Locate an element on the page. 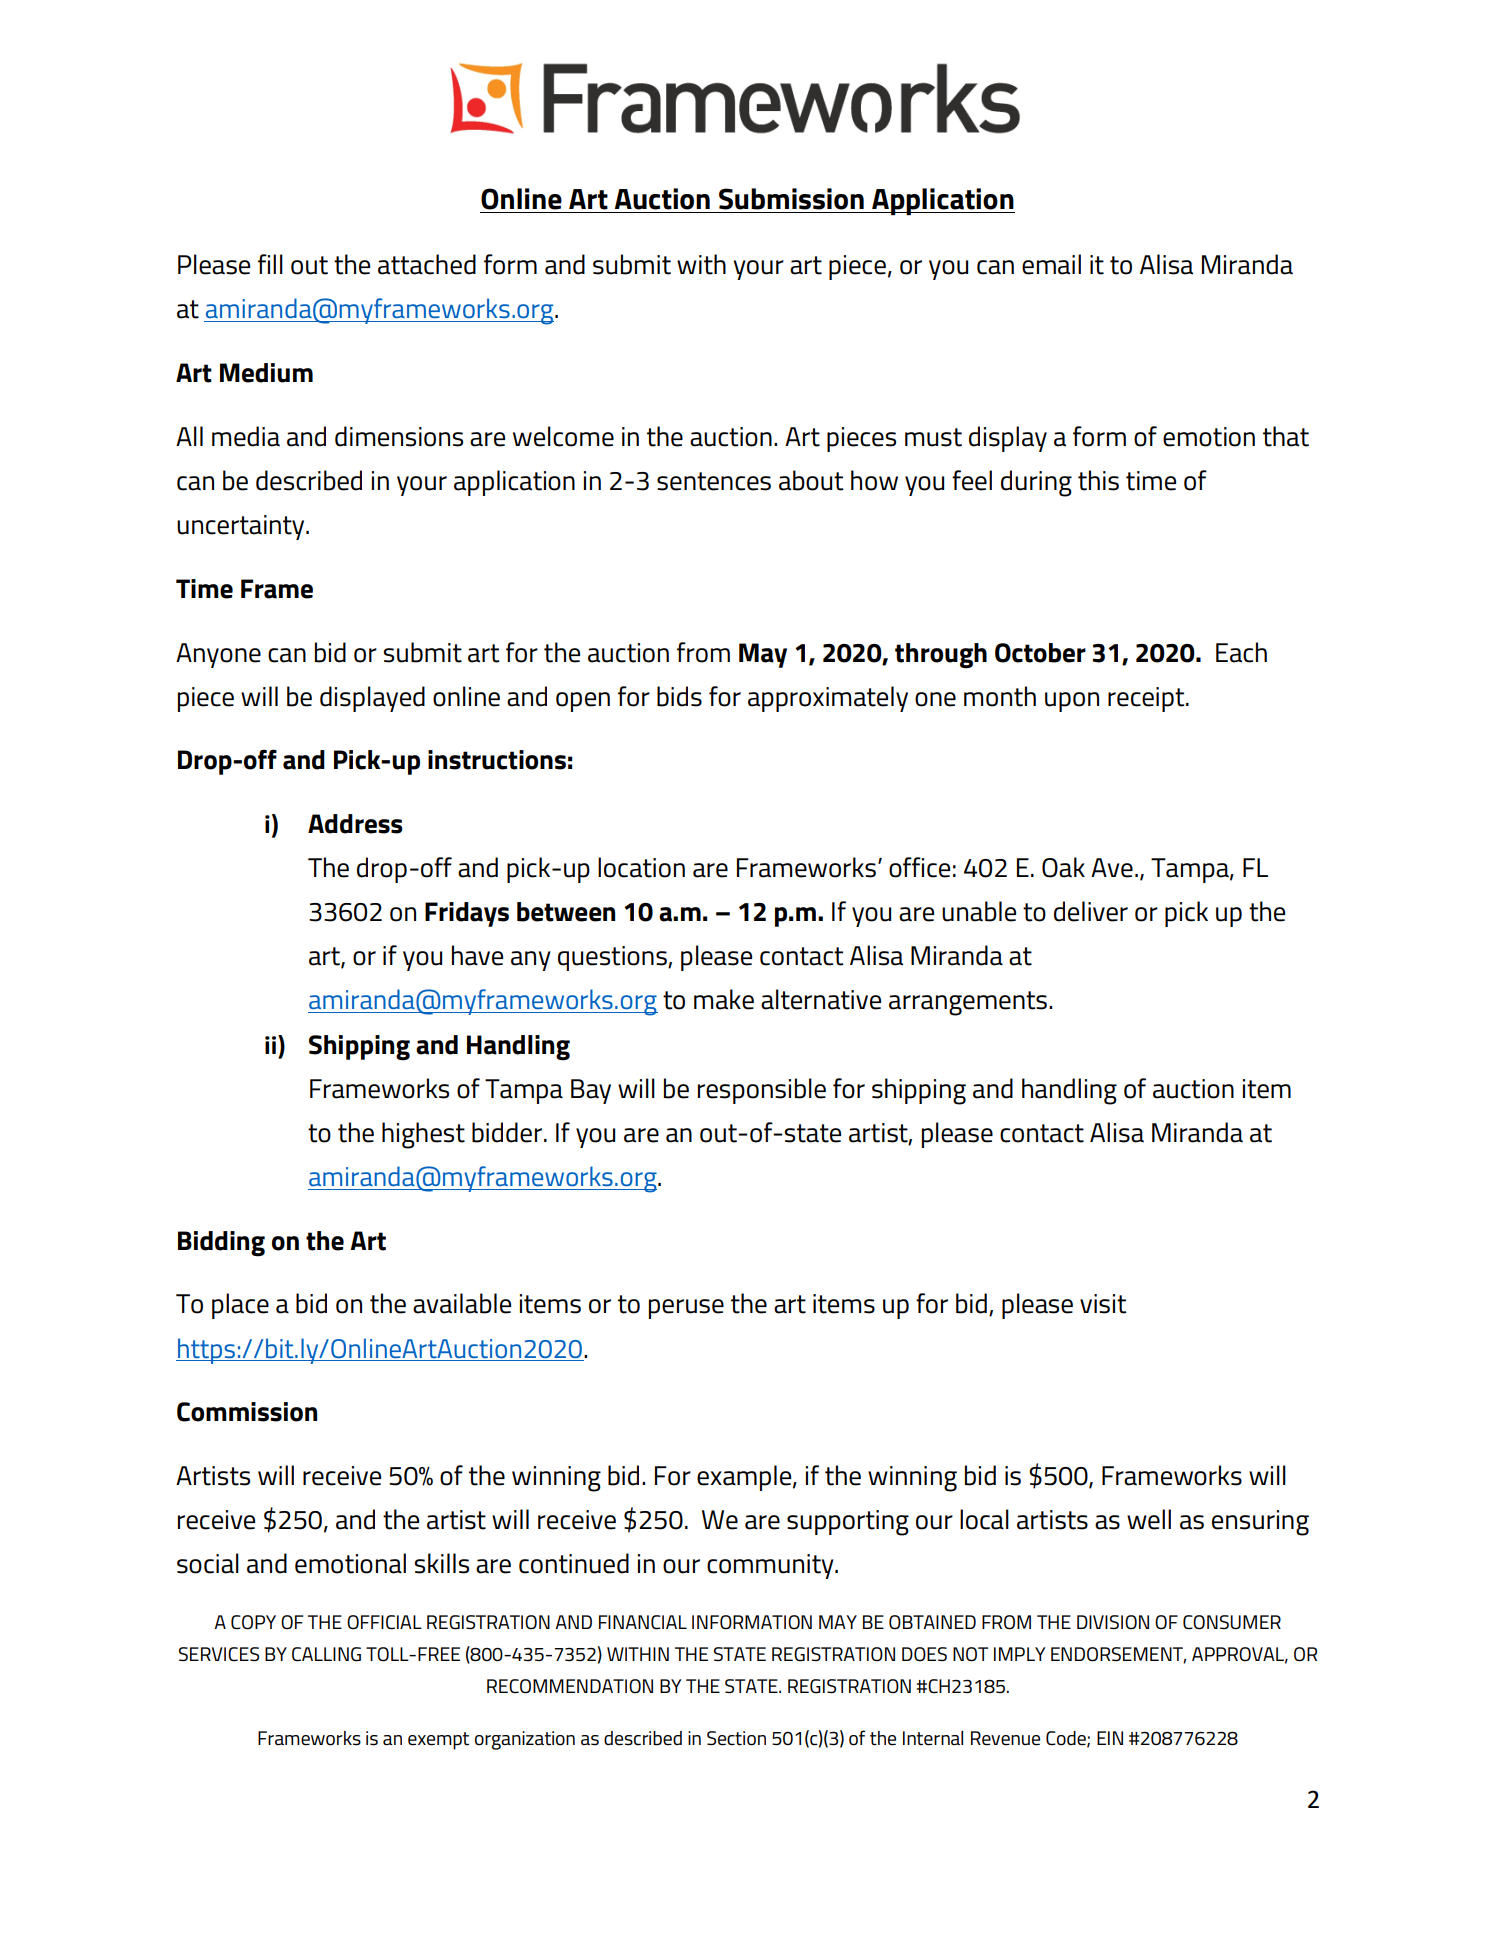 Image resolution: width=1496 pixels, height=1936 pixels. Submission is located at coordinates (791, 199).
